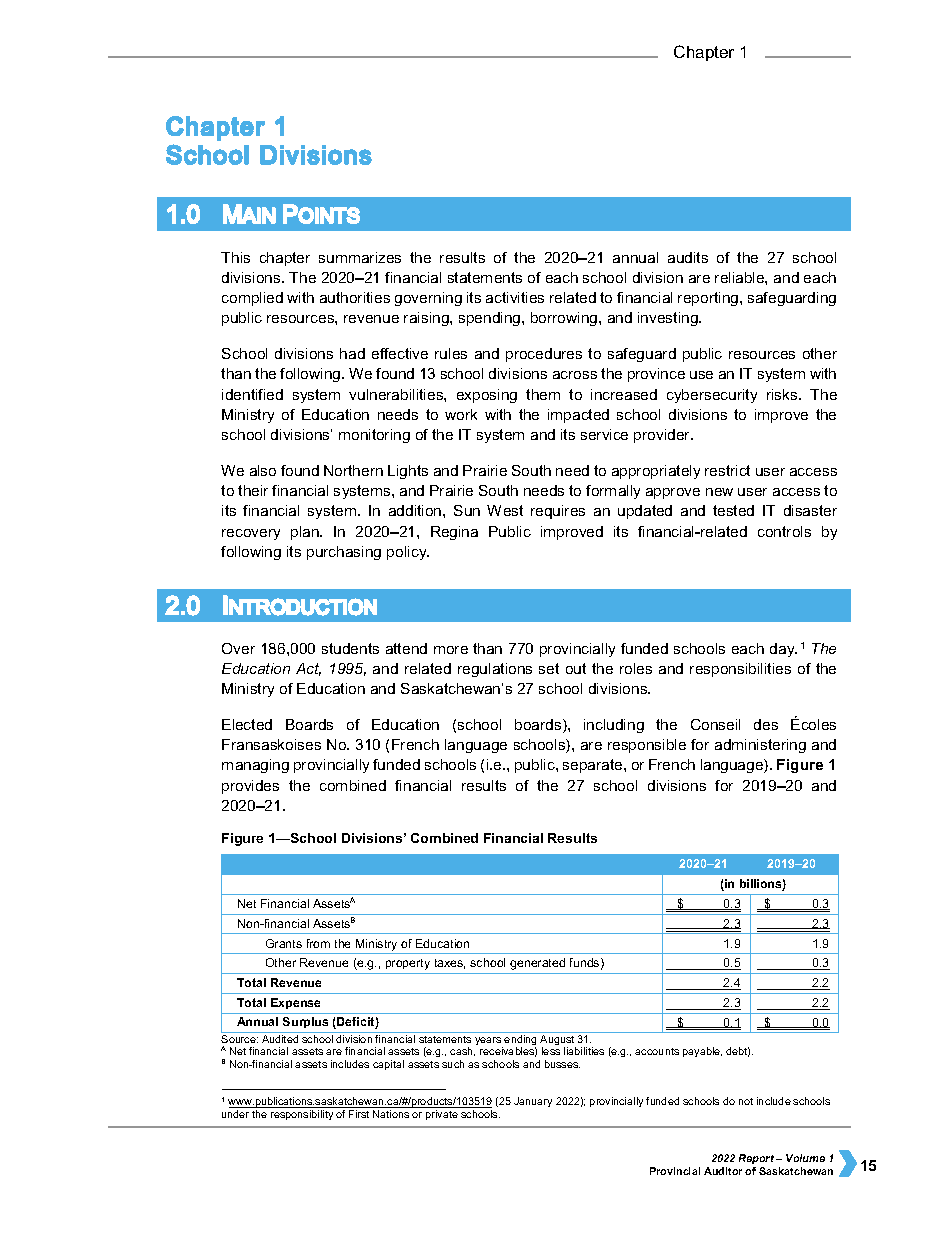 Image resolution: width=952 pixels, height=1233 pixels. Describe the element at coordinates (537, 964) in the image. I see `generated` at that location.
